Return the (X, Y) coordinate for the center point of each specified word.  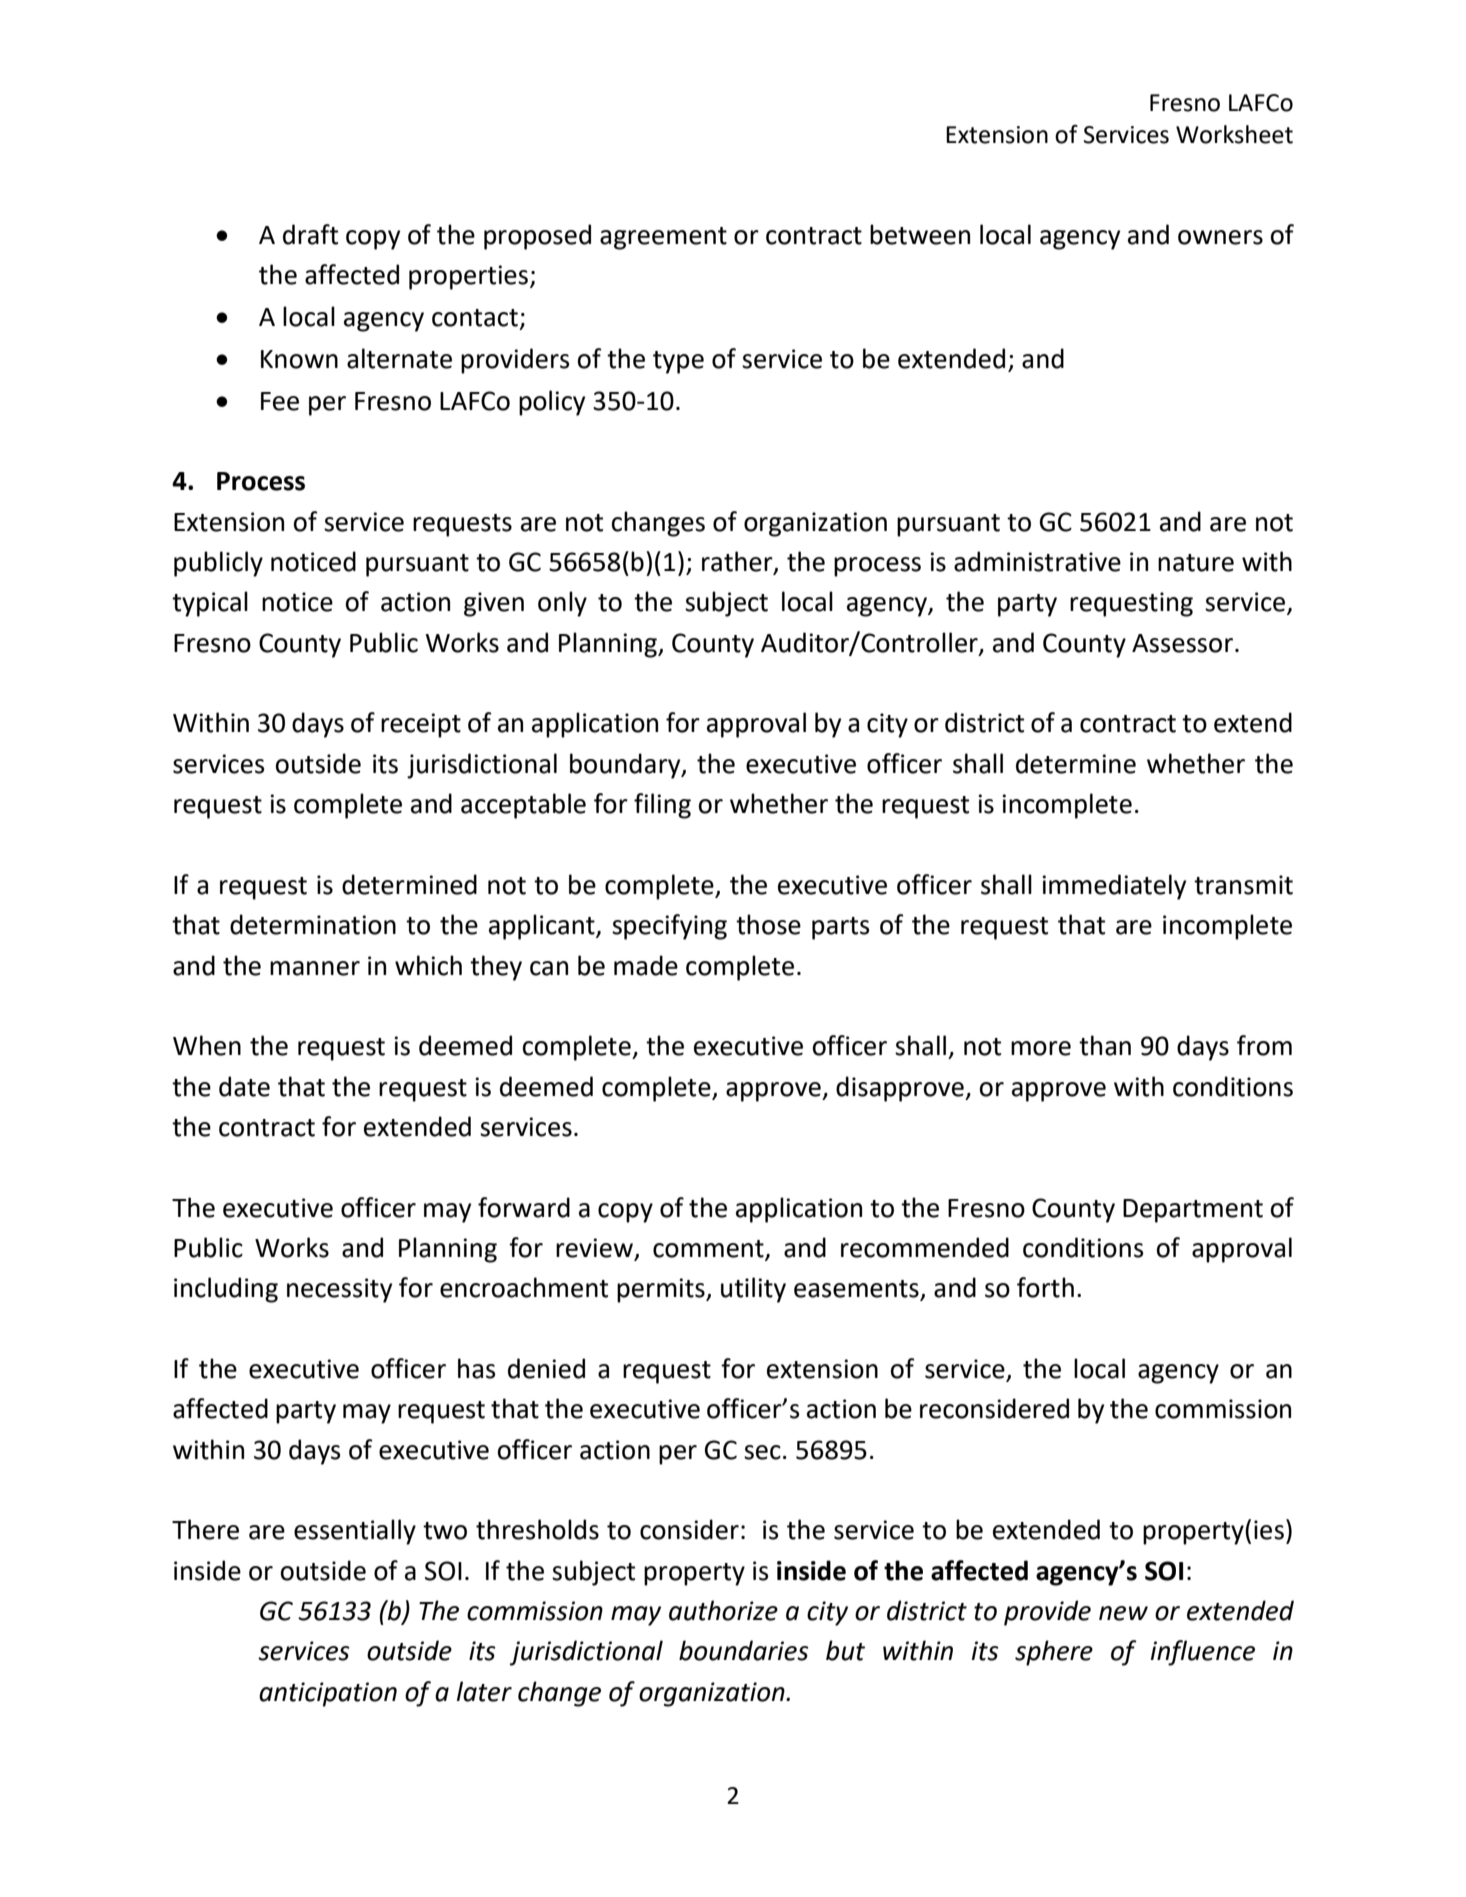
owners (1220, 237)
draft (310, 234)
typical (210, 604)
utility (753, 1290)
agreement (663, 238)
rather (738, 562)
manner (315, 968)
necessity (339, 1290)
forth (1045, 1287)
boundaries (744, 1650)
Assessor (1182, 643)
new (1123, 1613)
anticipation (328, 1694)
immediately (1114, 887)
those (768, 924)
